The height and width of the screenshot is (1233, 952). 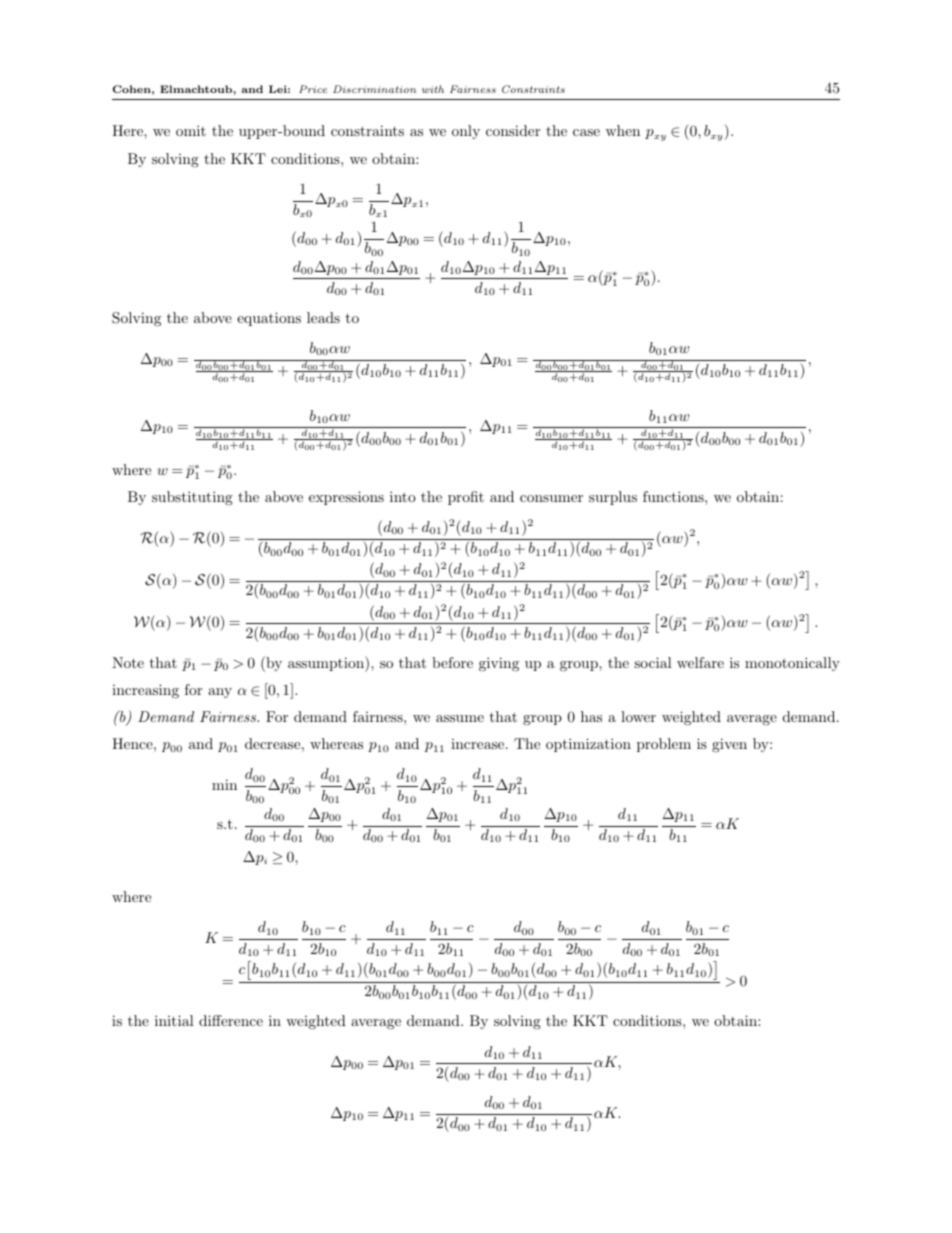 What do you see at coordinates (729, 745) in the screenshot?
I see `given` at bounding box center [729, 745].
